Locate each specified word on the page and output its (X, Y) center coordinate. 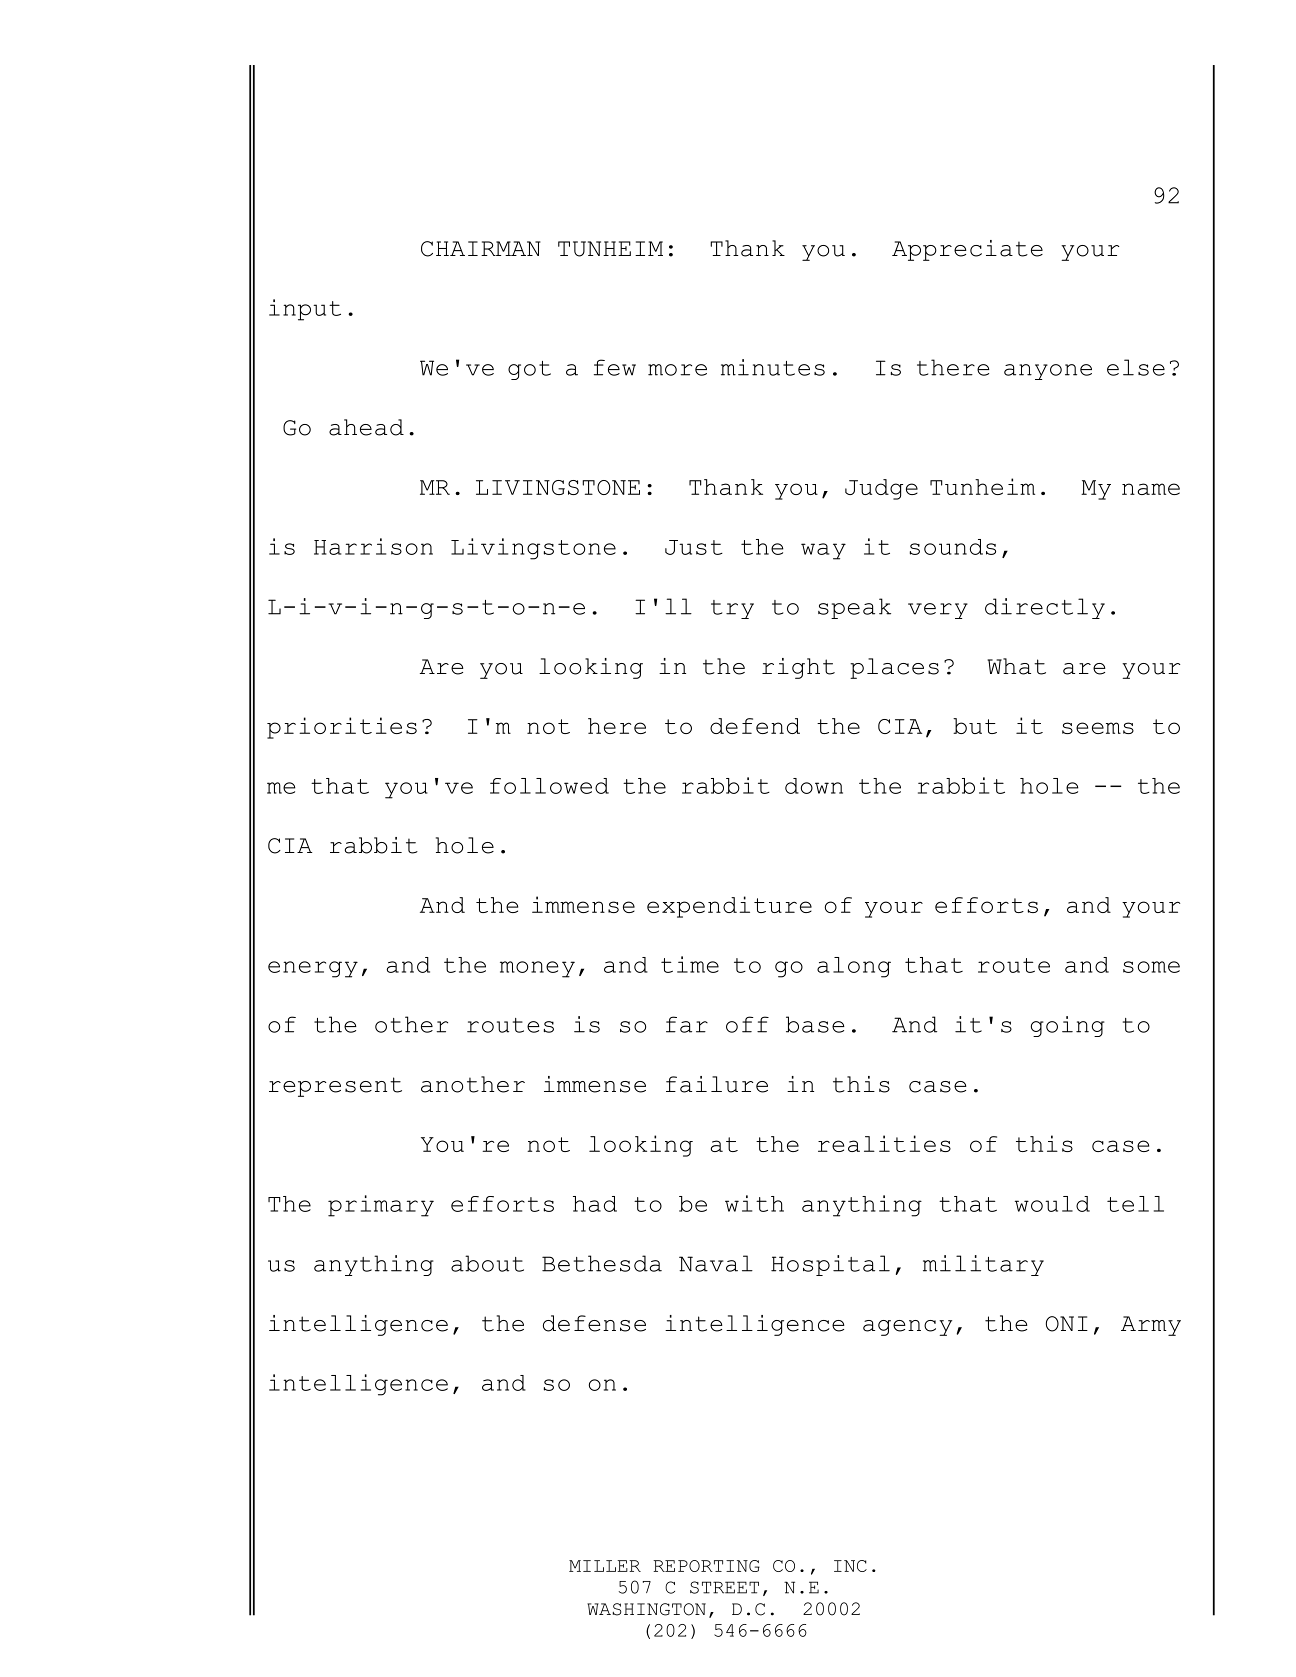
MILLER (605, 1566)
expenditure (729, 907)
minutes (773, 367)
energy (313, 969)
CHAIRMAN (481, 249)
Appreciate (967, 250)
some (1151, 967)
